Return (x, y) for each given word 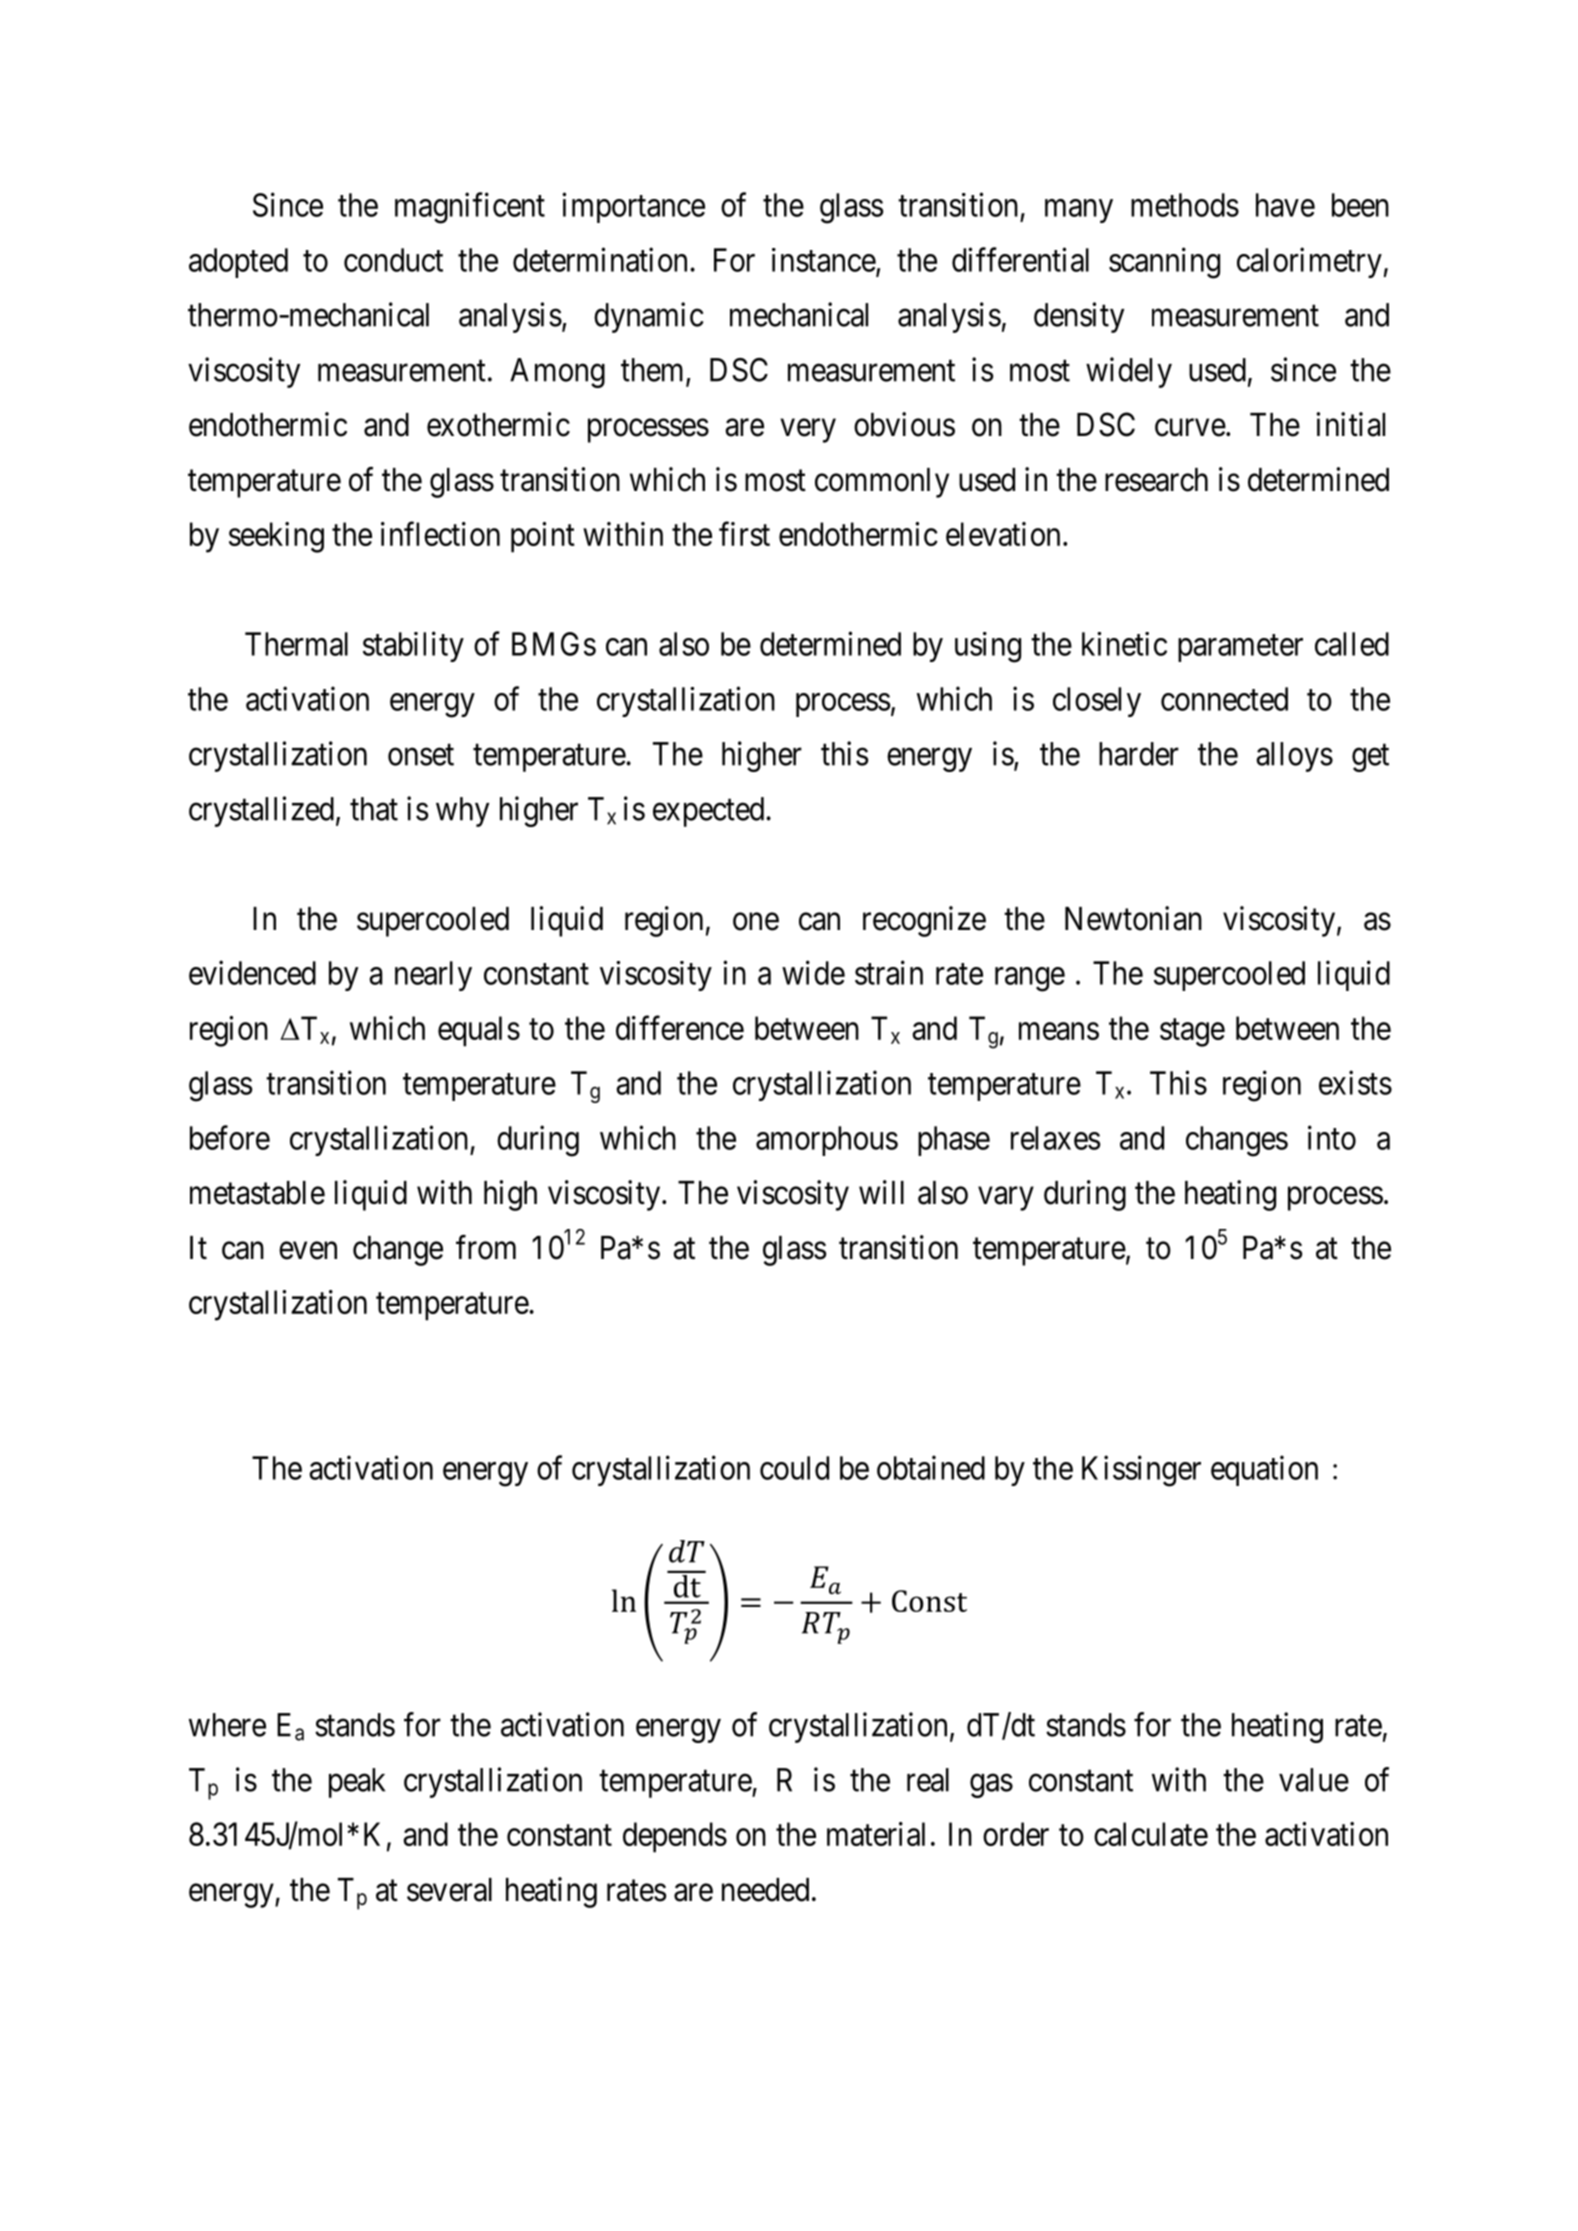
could (794, 1468)
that (374, 809)
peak (357, 1783)
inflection (440, 534)
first (744, 534)
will (881, 1192)
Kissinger (1141, 1471)
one (756, 922)
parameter (1240, 648)
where (227, 1725)
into (1332, 1137)
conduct (393, 260)
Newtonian (1133, 918)
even (308, 1251)
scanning (1164, 263)
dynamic (649, 317)
